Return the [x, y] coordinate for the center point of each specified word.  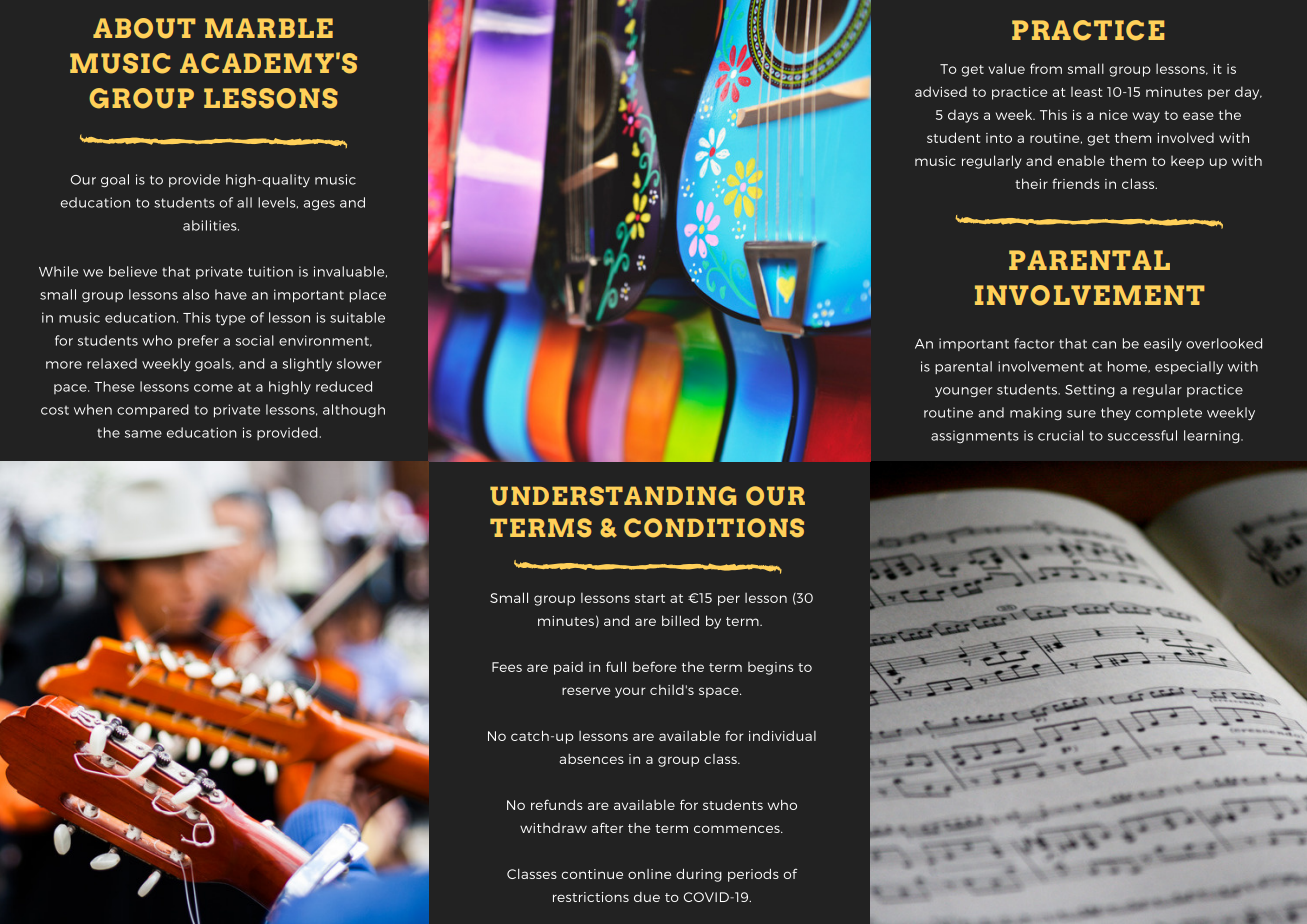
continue [592, 874]
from [1046, 68]
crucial [1060, 435]
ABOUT [144, 28]
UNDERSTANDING [613, 496]
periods [753, 875]
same [143, 434]
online [649, 874]
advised [941, 91]
